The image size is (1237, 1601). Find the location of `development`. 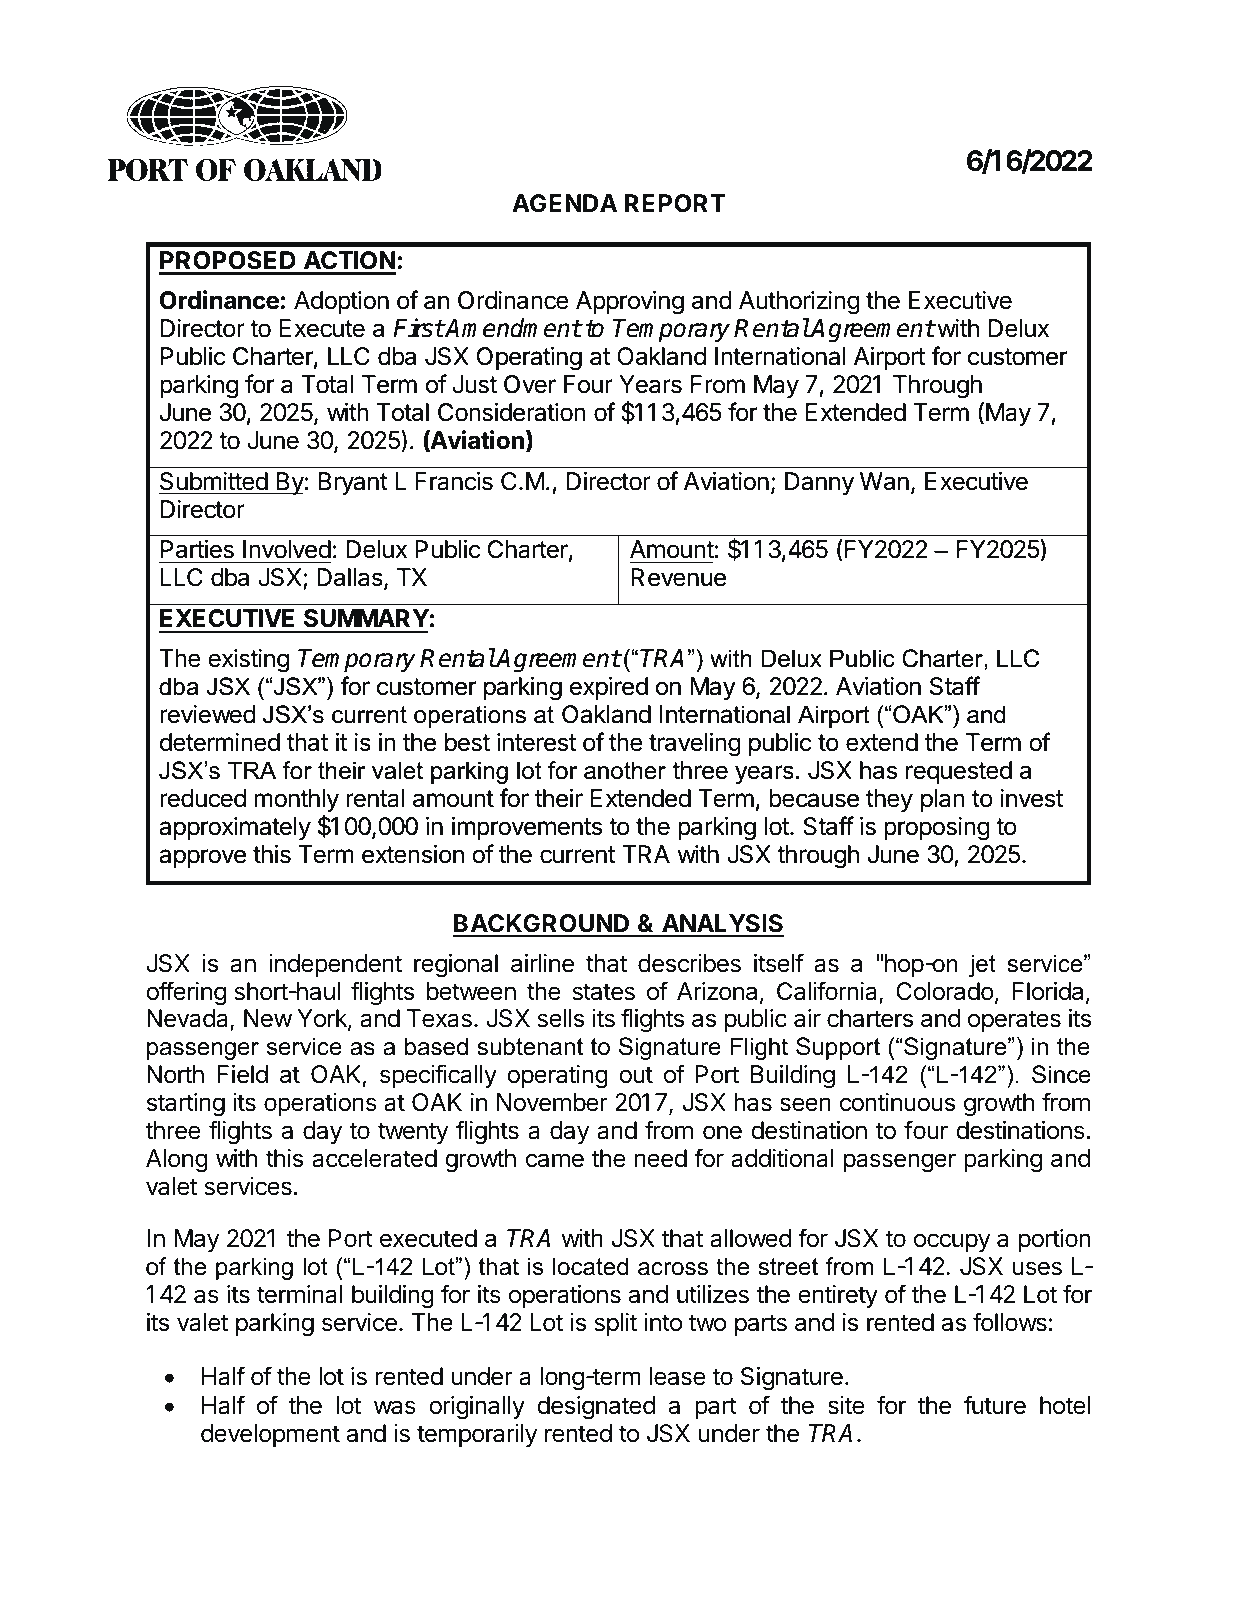

development is located at coordinates (270, 1435).
